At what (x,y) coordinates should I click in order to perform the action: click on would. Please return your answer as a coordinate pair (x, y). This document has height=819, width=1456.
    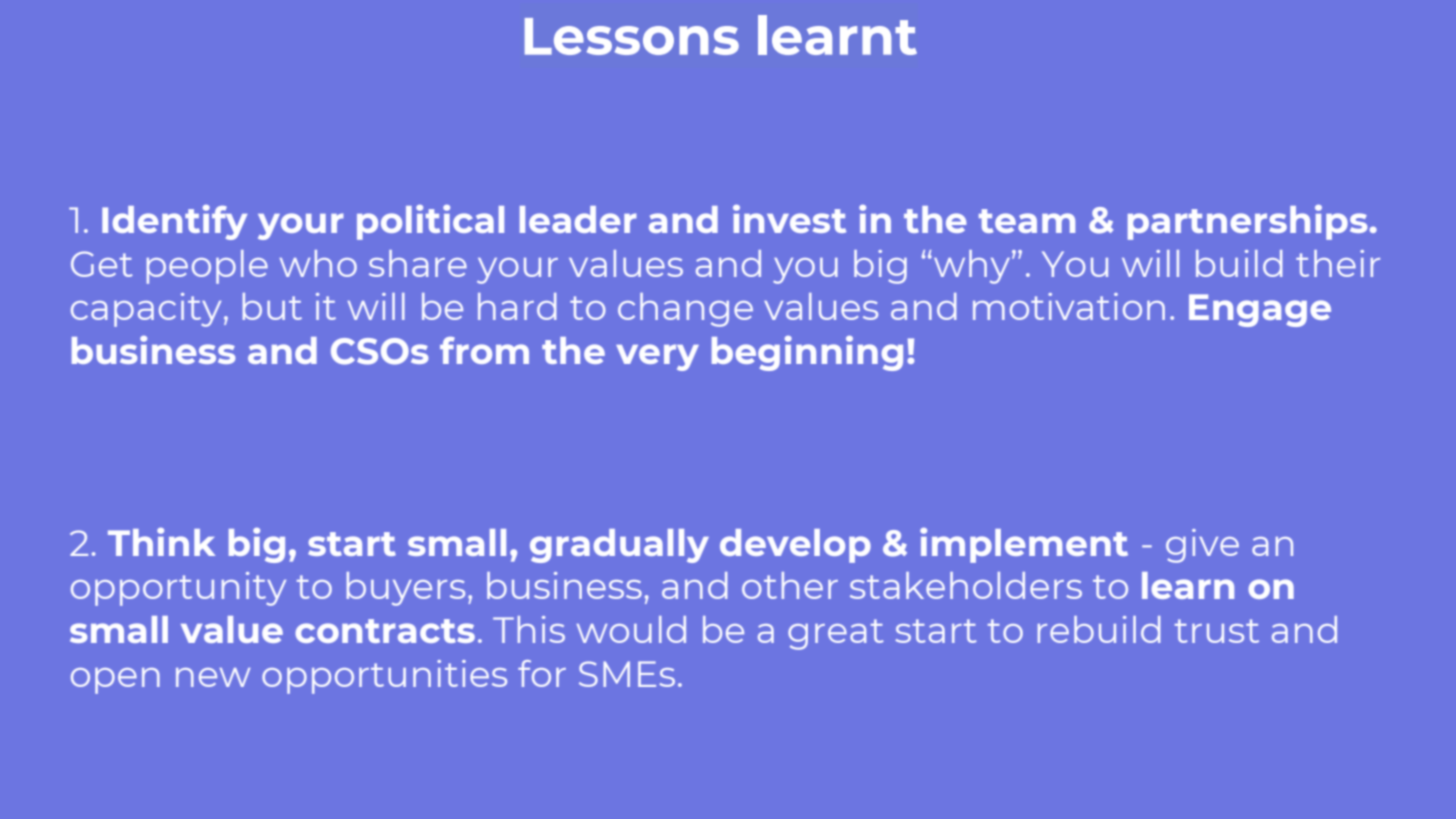
    Looking at the image, I should click on (631, 629).
